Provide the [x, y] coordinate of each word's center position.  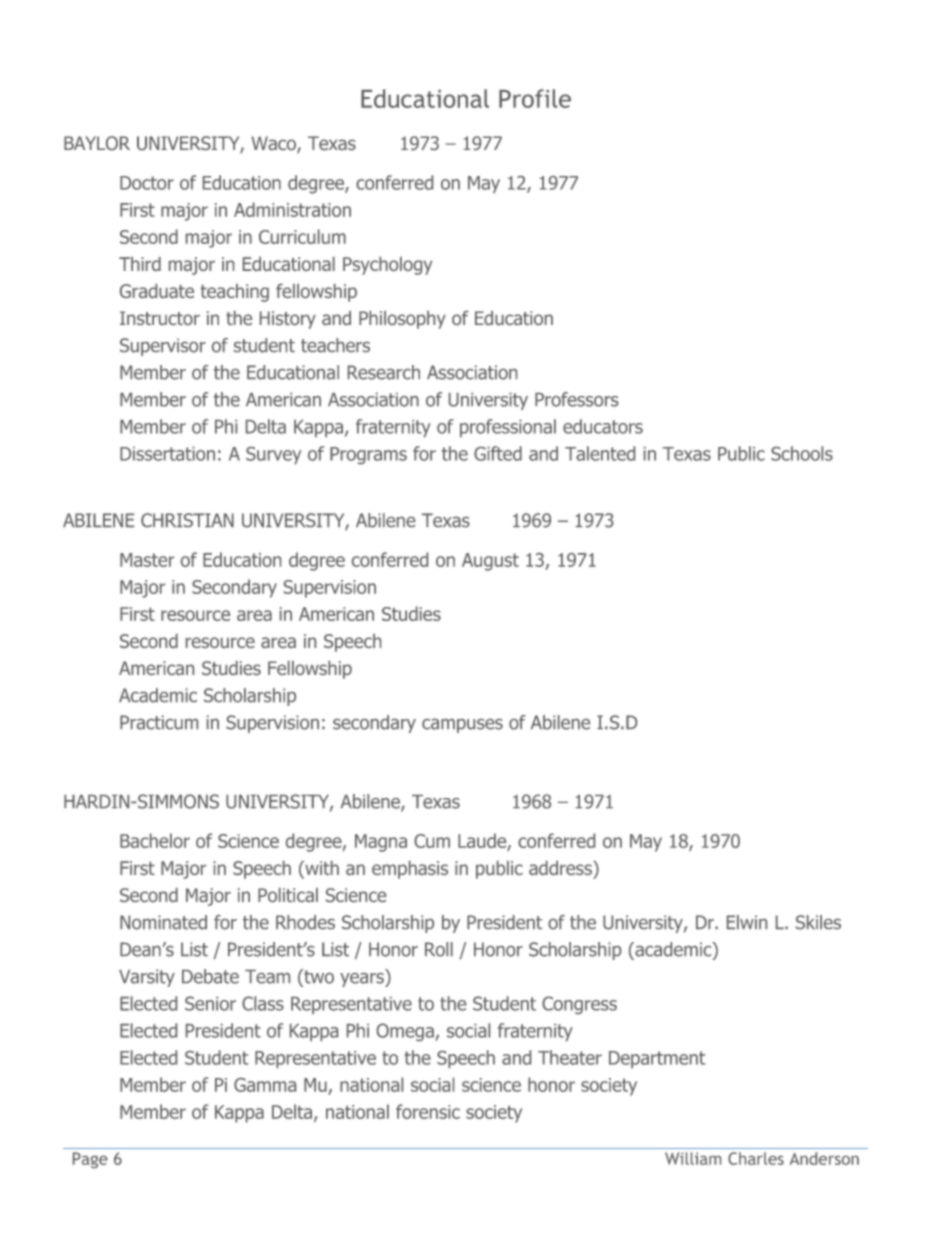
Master [147, 560]
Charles [756, 1158]
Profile [535, 98]
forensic [428, 1111]
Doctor [147, 183]
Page [90, 1160]
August [490, 562]
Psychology [388, 266]
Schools [802, 453]
